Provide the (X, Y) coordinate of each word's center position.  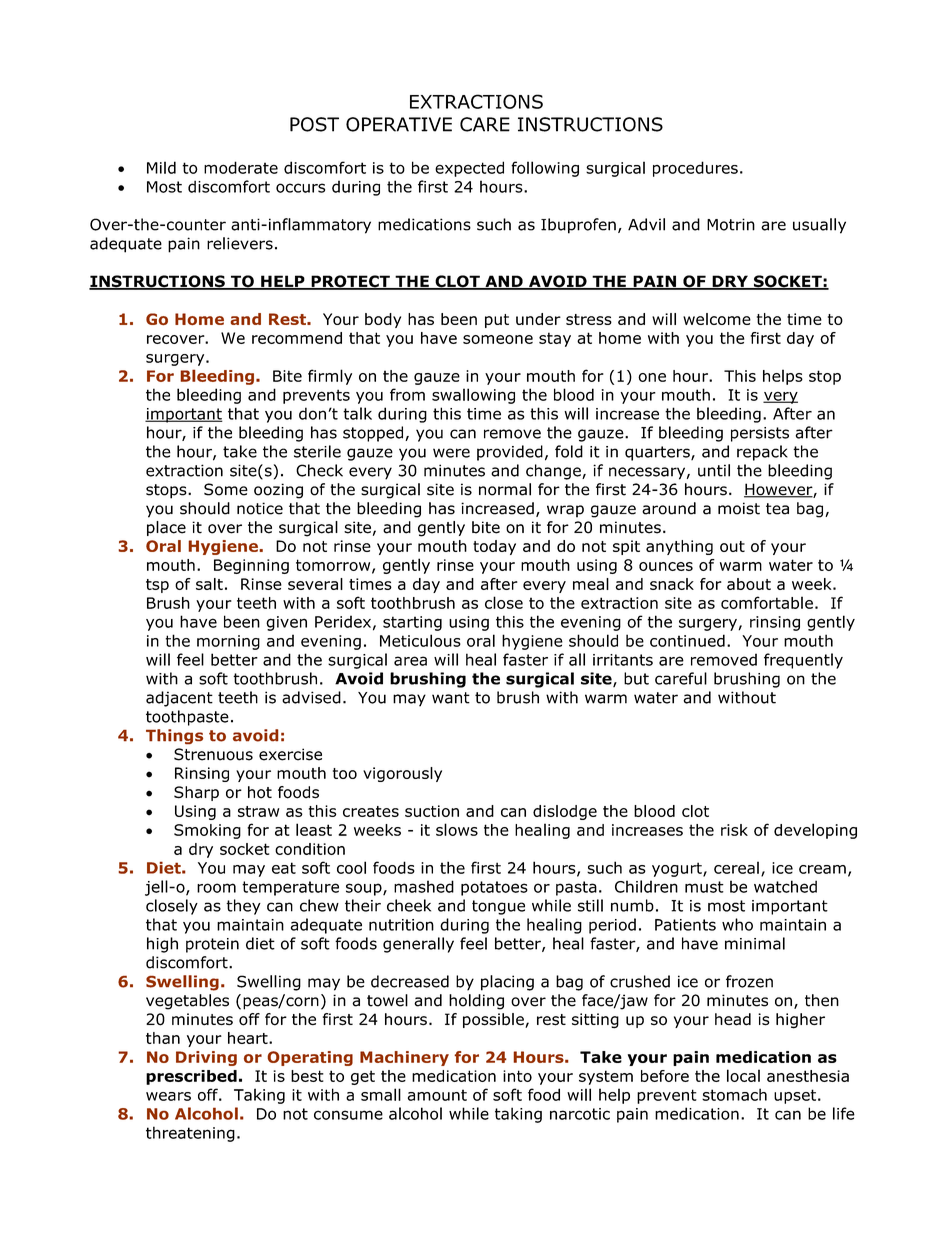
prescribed (191, 1077)
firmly (330, 377)
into (517, 1076)
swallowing (473, 396)
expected (469, 169)
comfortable (767, 602)
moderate (241, 167)
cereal (736, 867)
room (216, 888)
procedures (695, 169)
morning (228, 642)
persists (760, 434)
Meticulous (420, 640)
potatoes (494, 888)
